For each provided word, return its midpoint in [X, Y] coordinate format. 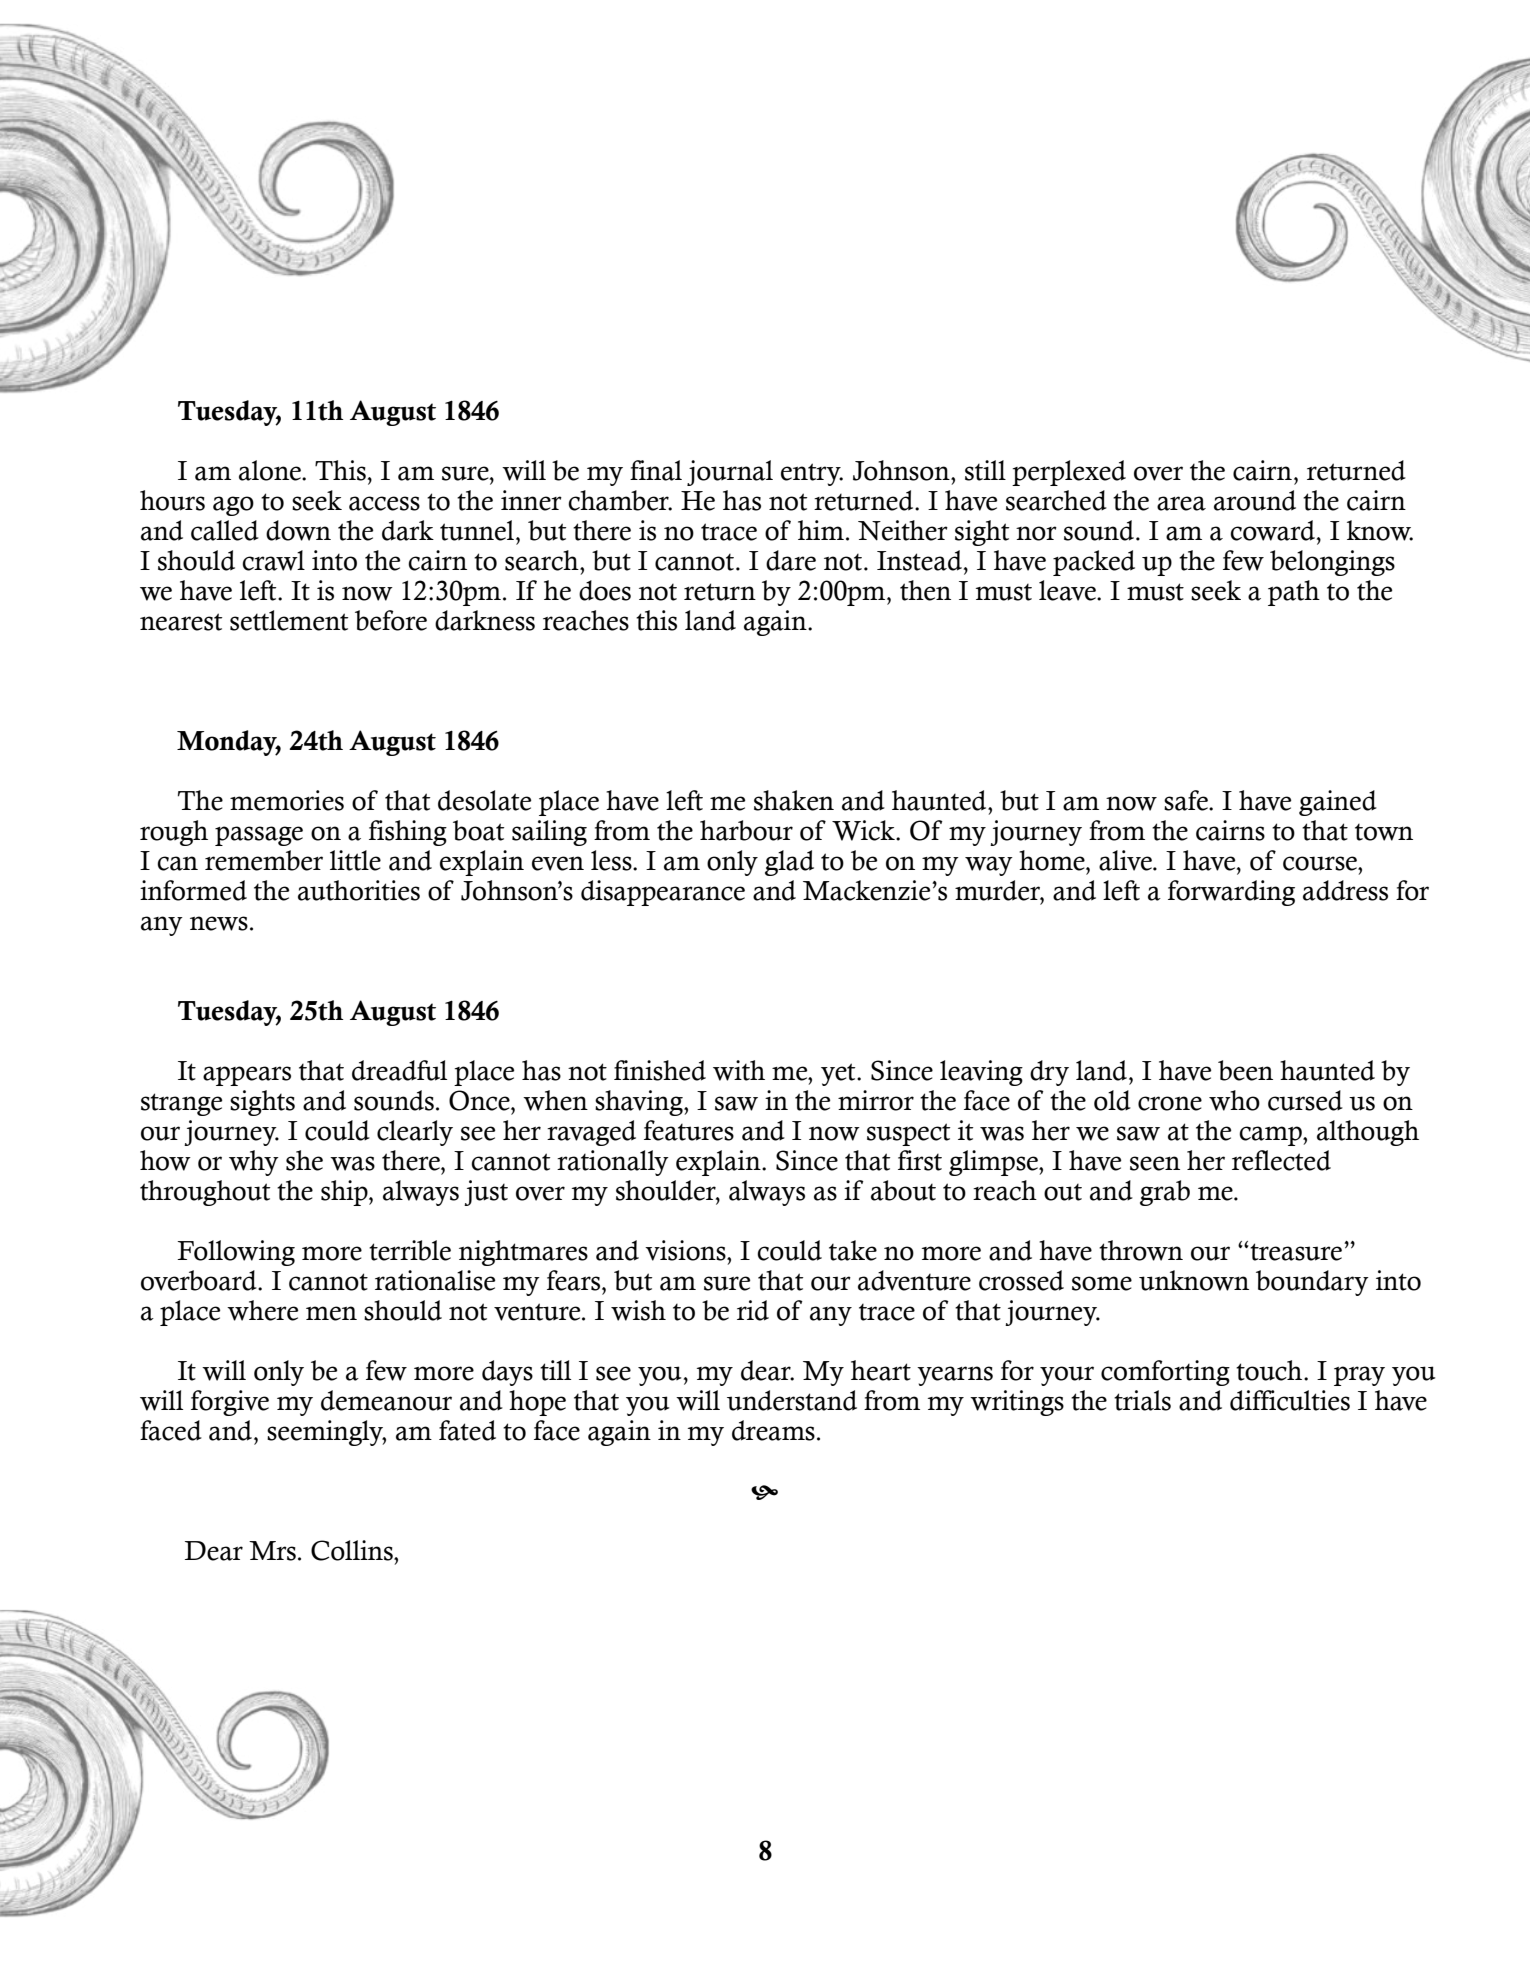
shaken [794, 800]
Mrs [272, 1551]
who [1234, 1100]
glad [789, 863]
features [689, 1130]
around [1255, 500]
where [262, 1310]
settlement [289, 620]
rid [753, 1310]
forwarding [1231, 893]
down [298, 530]
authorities [359, 890]
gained [1338, 803]
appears [247, 1076]
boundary [1312, 1283]
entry [812, 474]
